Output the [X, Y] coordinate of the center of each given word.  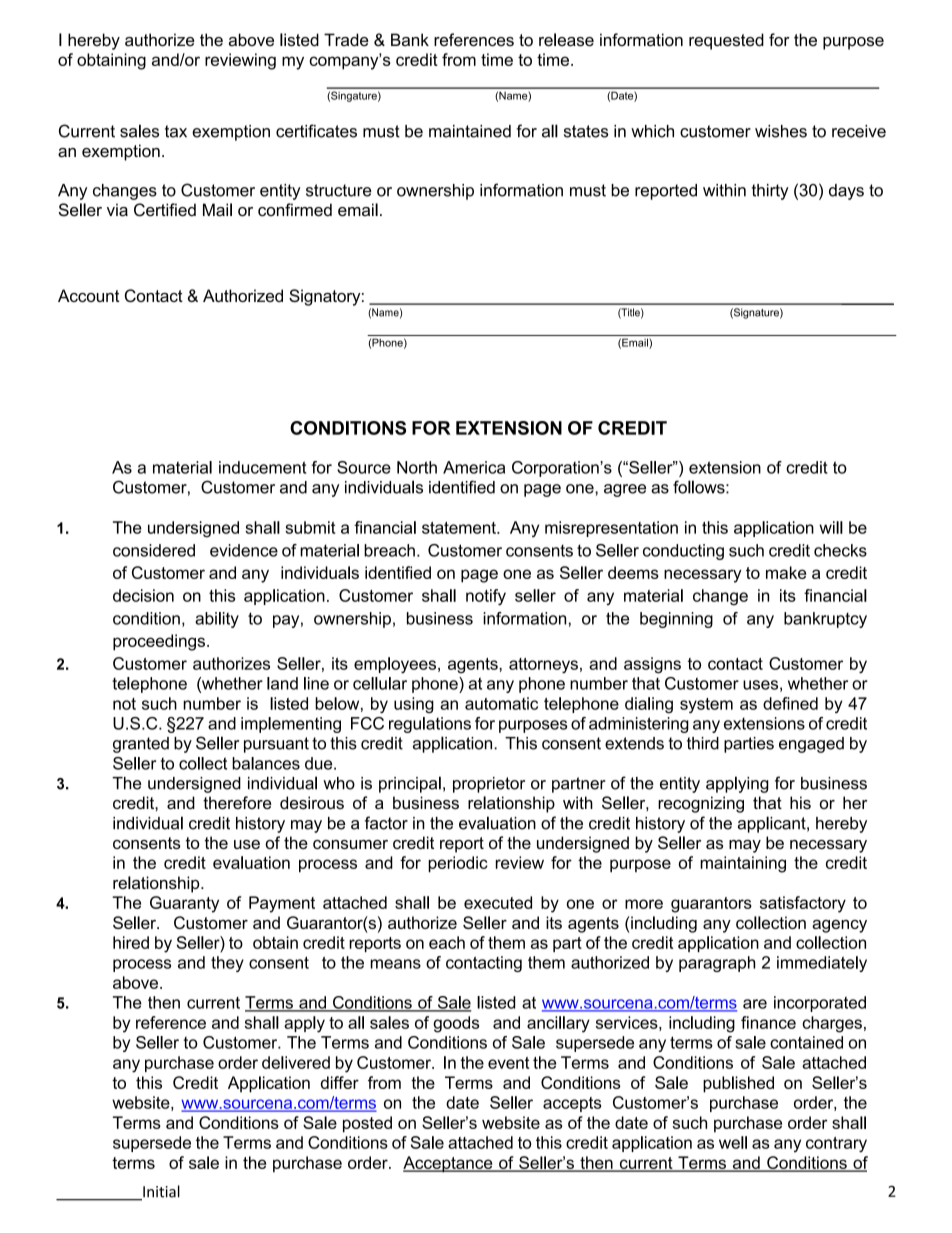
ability [217, 620]
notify [486, 597]
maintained [470, 131]
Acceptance [449, 1164]
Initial [160, 1192]
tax [176, 131]
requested [726, 41]
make [786, 572]
